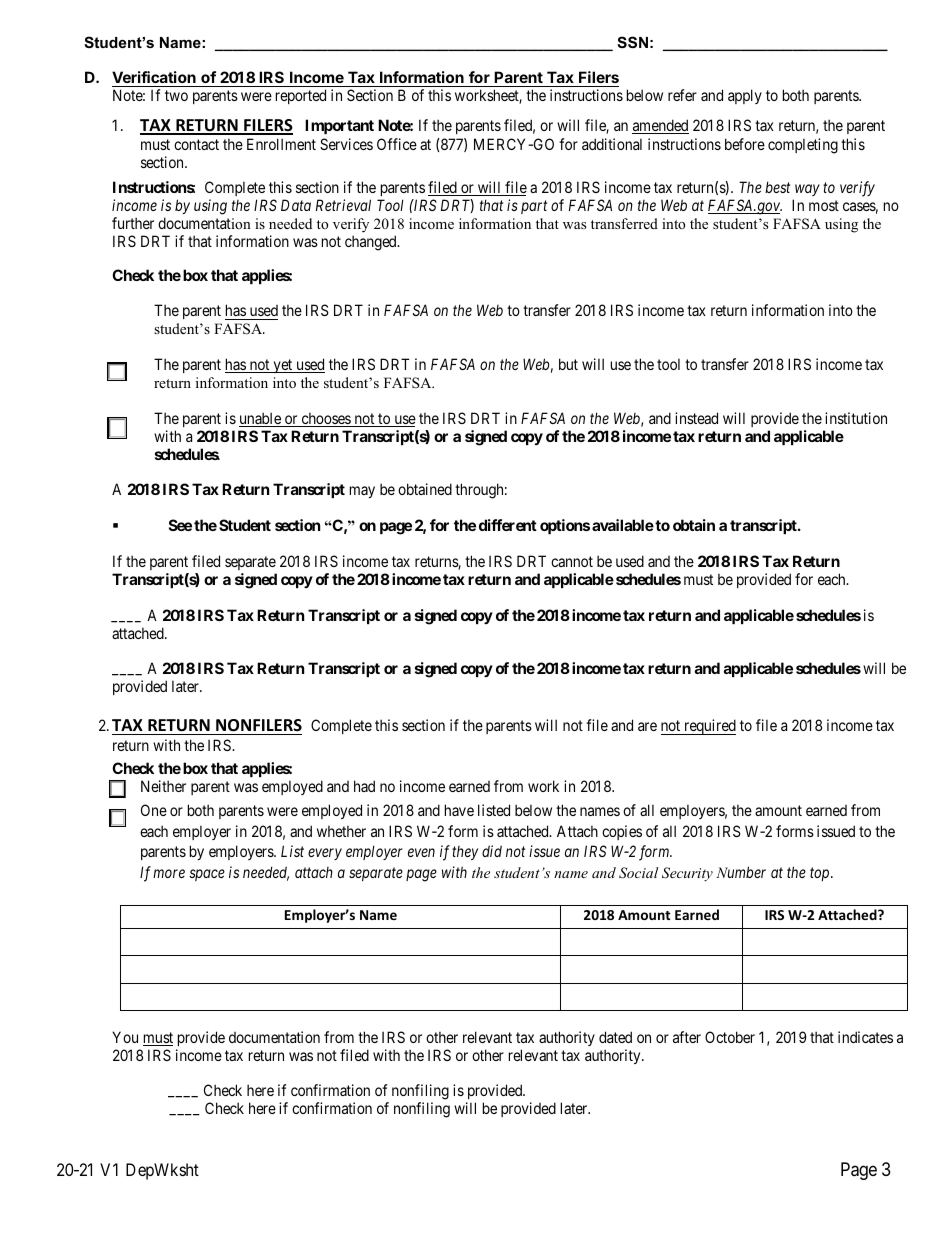 This screenshot has width=952, height=1233. I want to click on See, so click(180, 525).
